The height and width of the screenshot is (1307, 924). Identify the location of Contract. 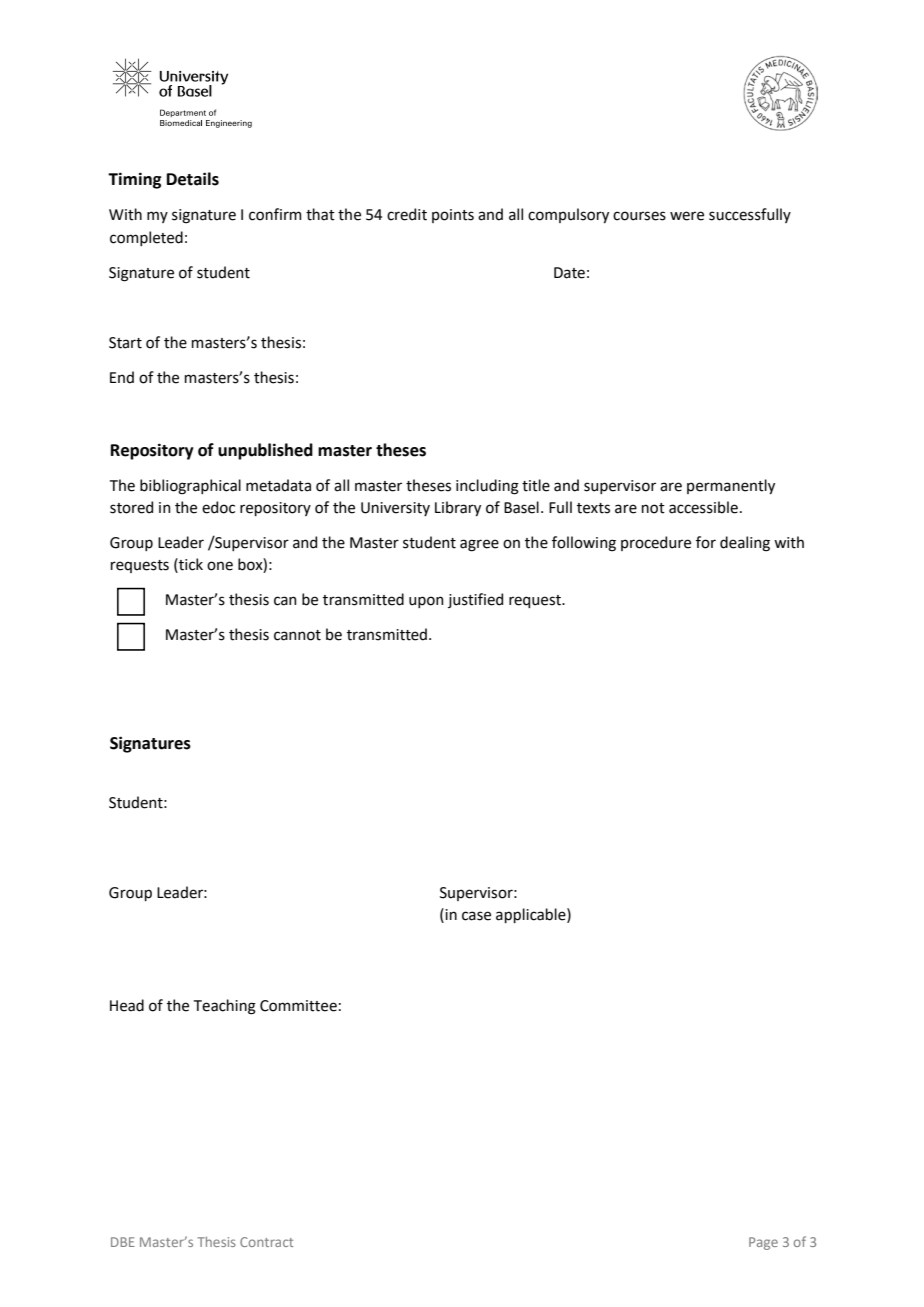
(266, 1242).
